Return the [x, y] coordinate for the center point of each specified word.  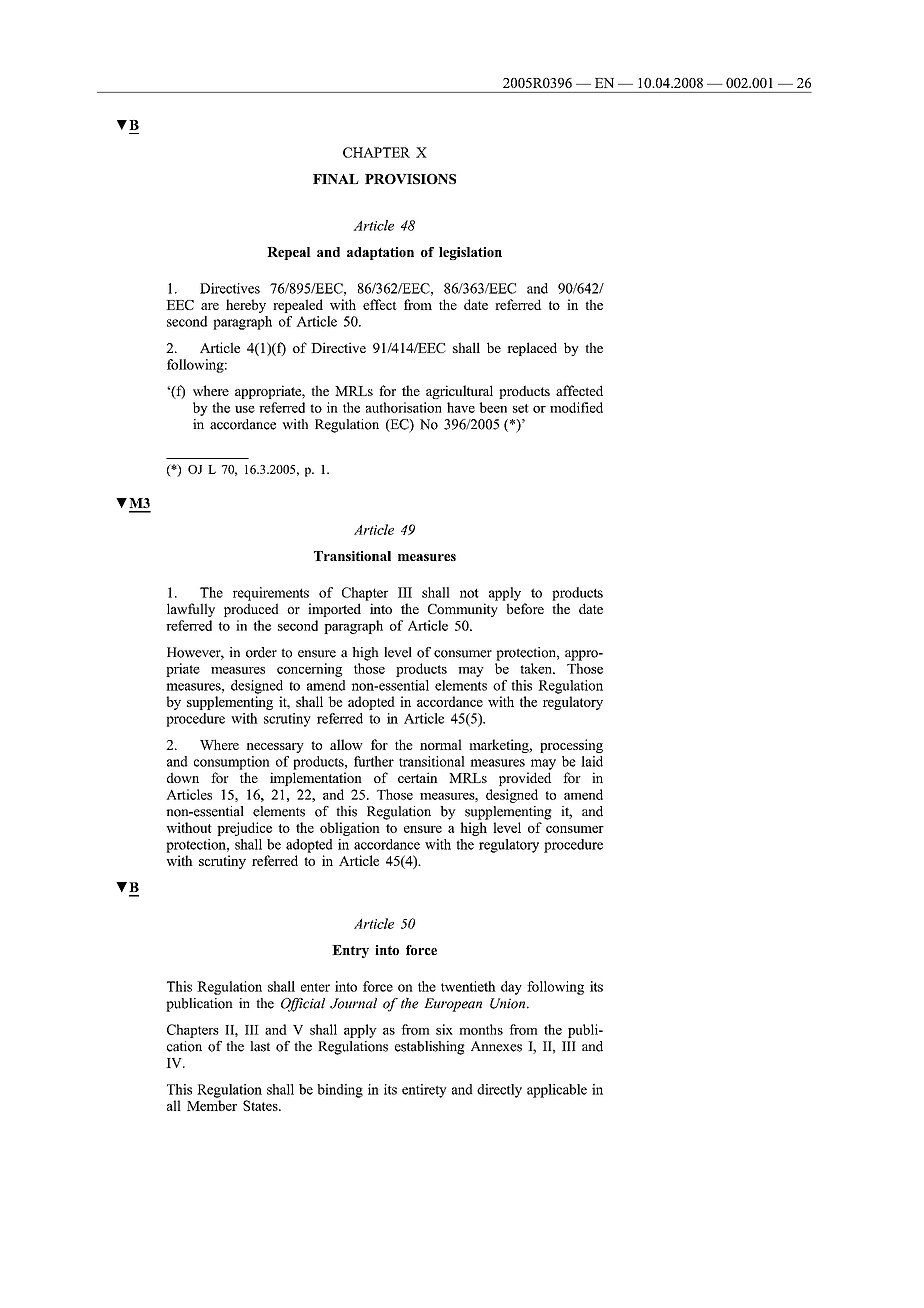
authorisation [404, 407]
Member [212, 1105]
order [261, 652]
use [245, 409]
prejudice [244, 829]
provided [525, 779]
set [521, 408]
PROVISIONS [410, 179]
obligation [350, 829]
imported [334, 610]
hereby [246, 306]
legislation [470, 253]
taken [537, 668]
